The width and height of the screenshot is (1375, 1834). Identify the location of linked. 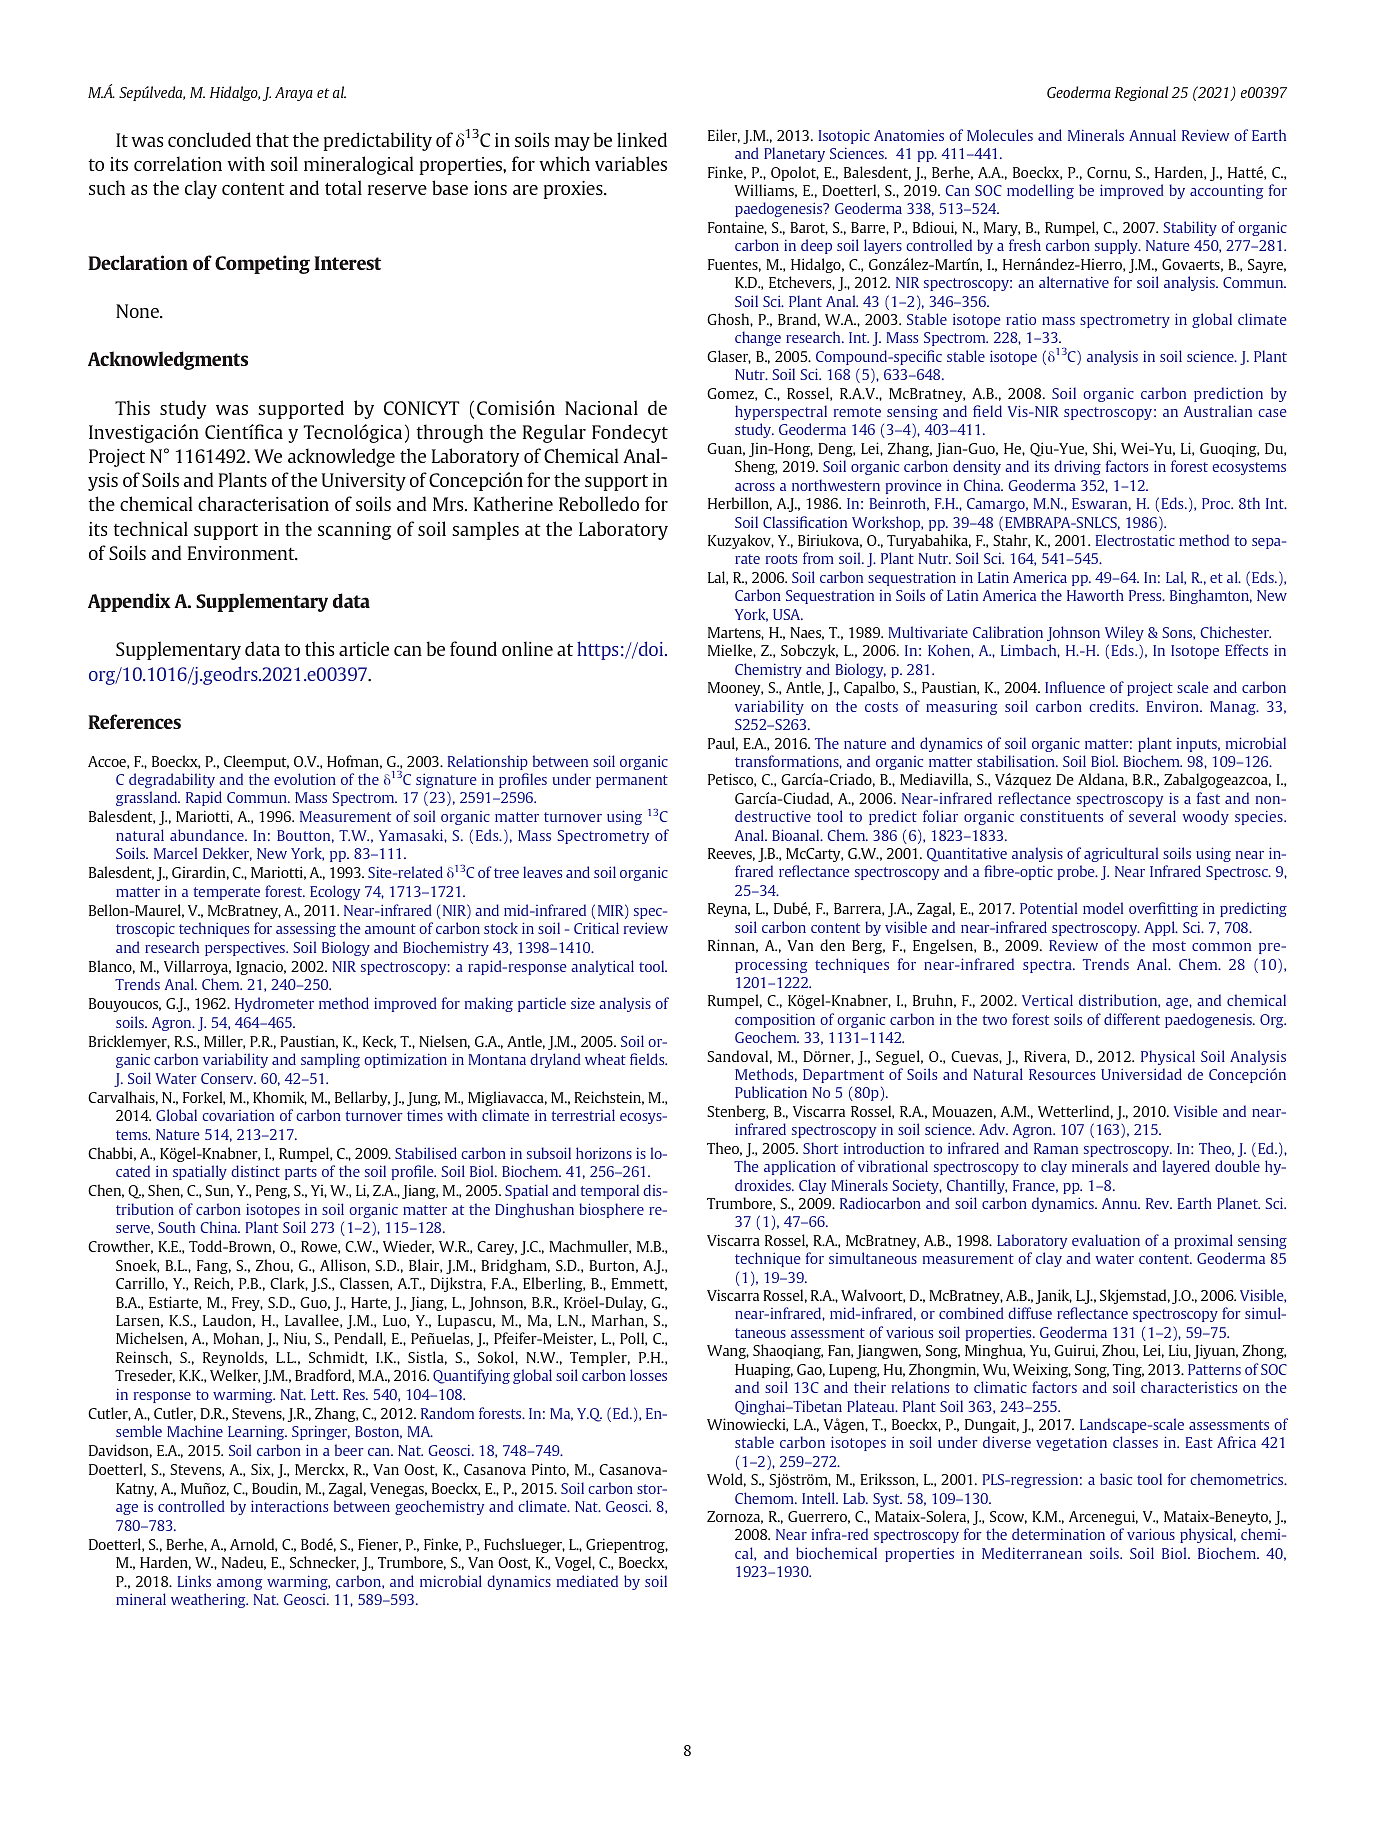
(642, 139).
